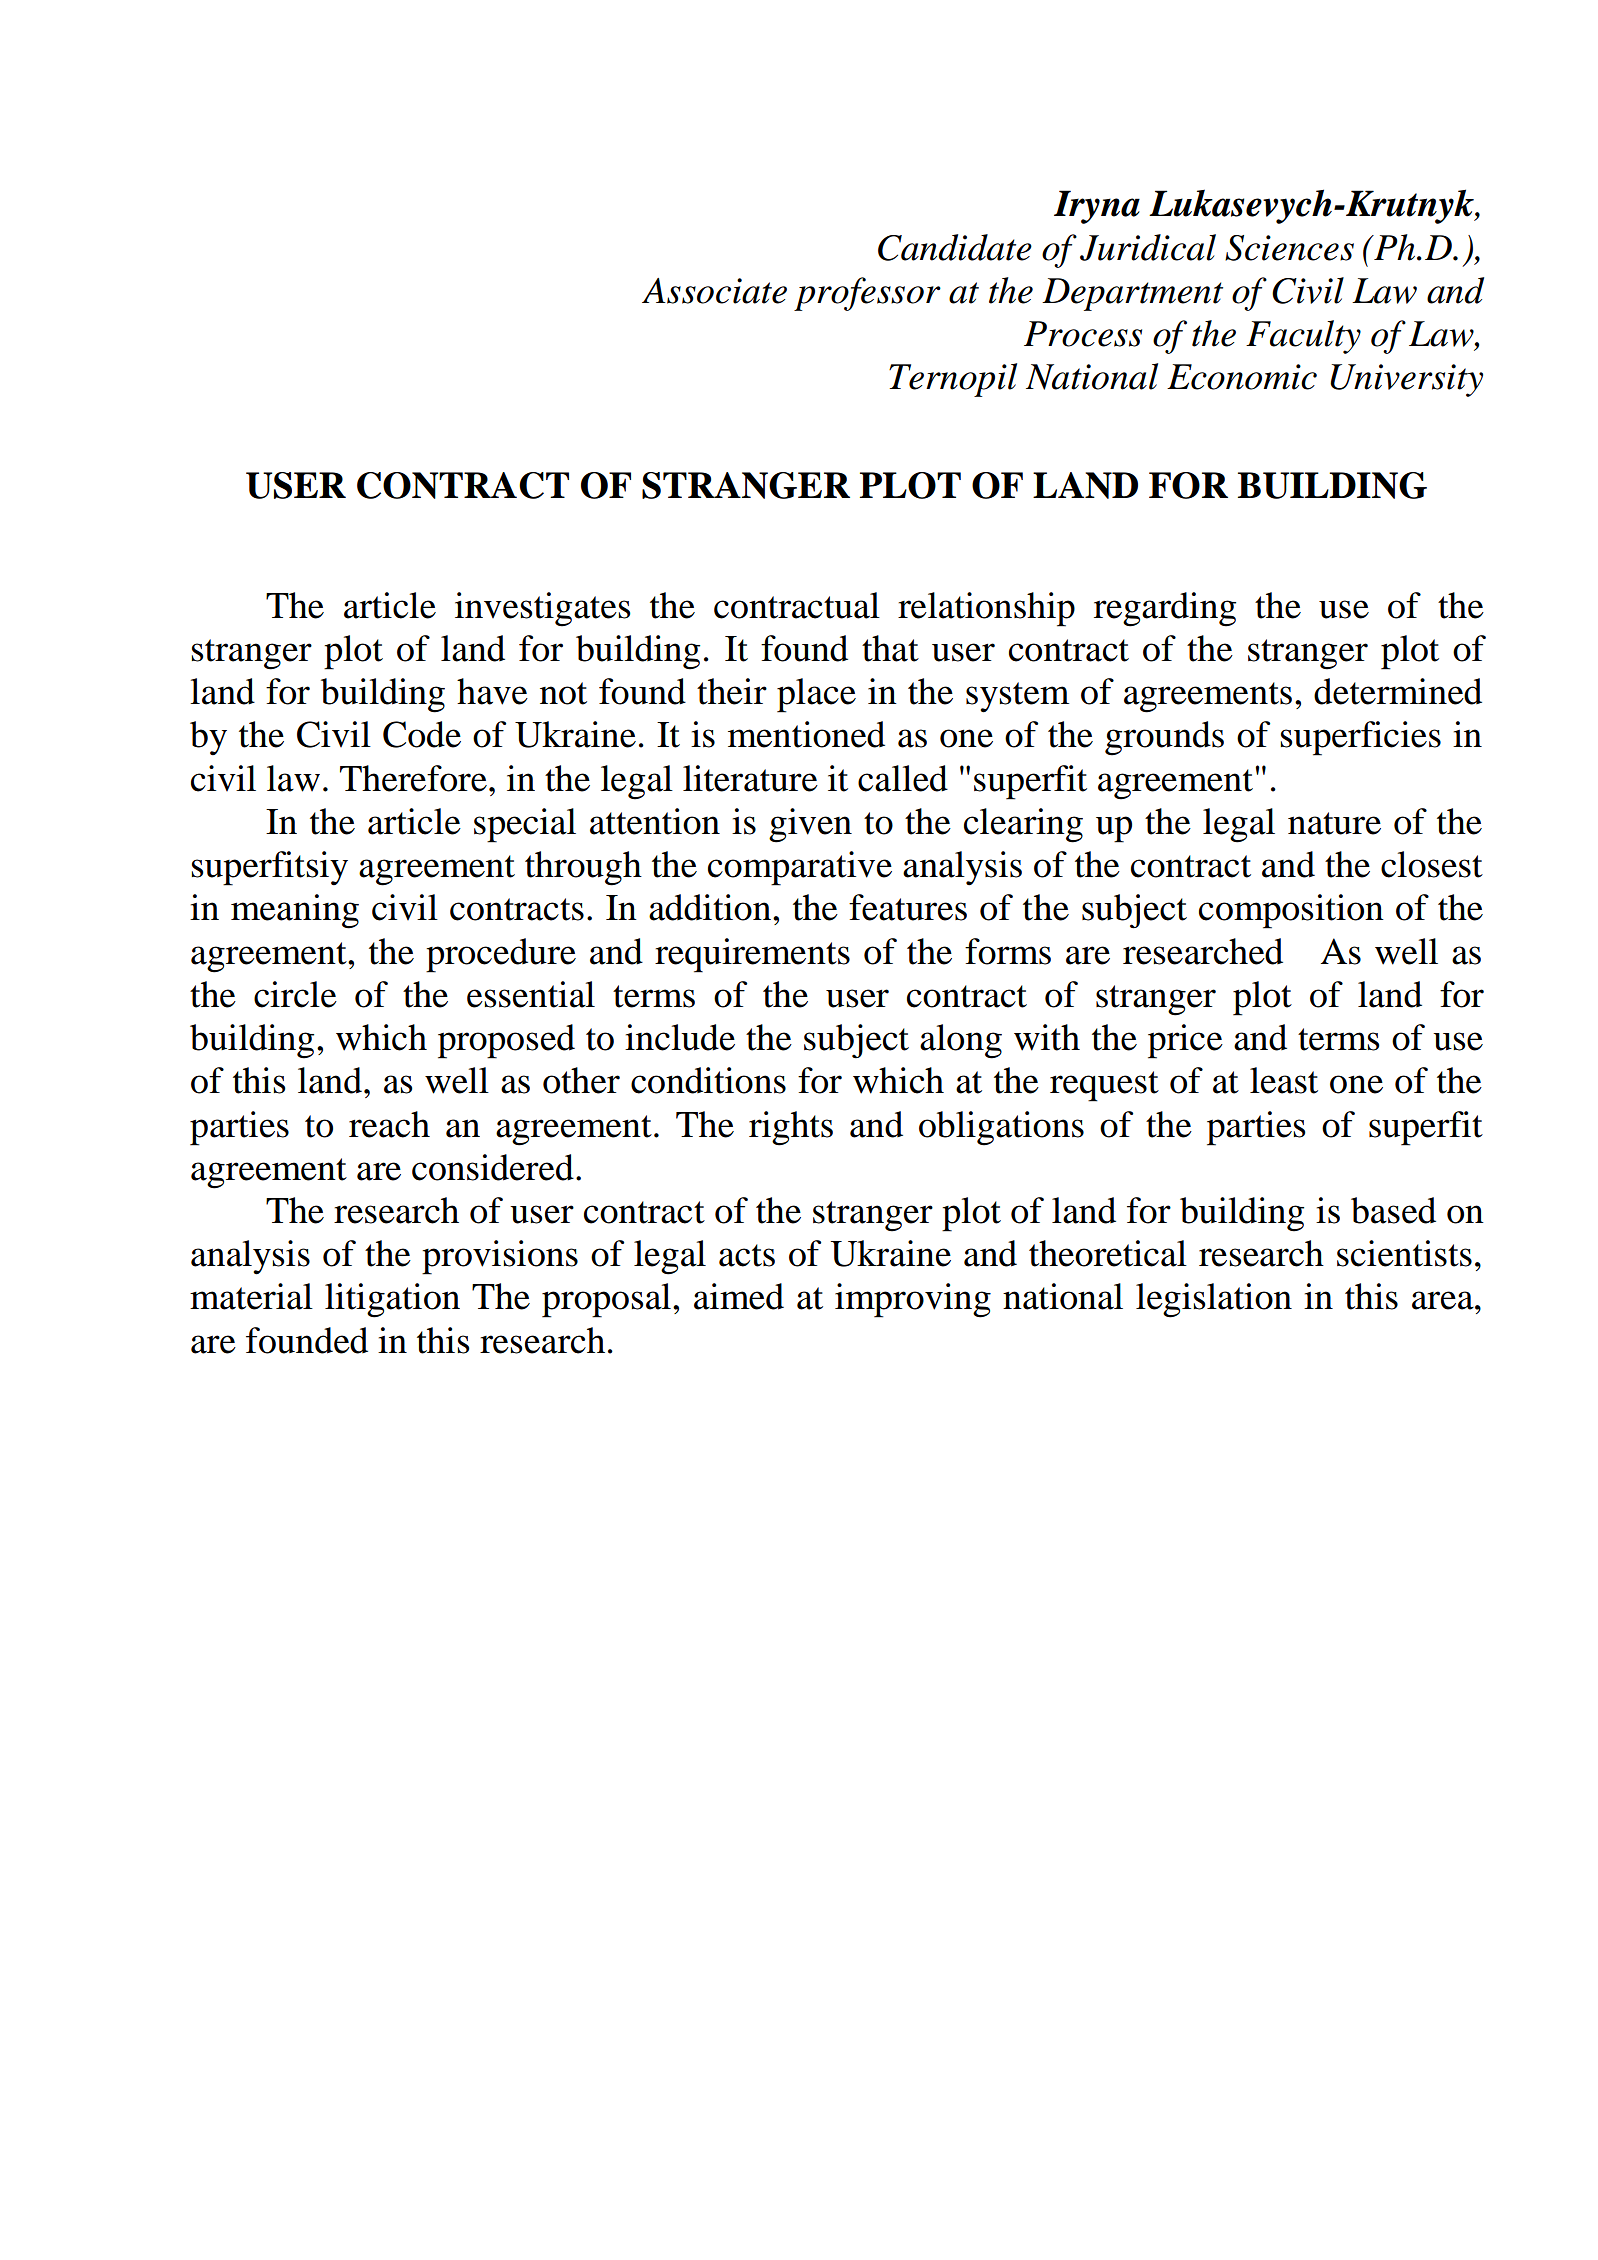  Describe the element at coordinates (867, 294) in the image. I see `professor` at that location.
